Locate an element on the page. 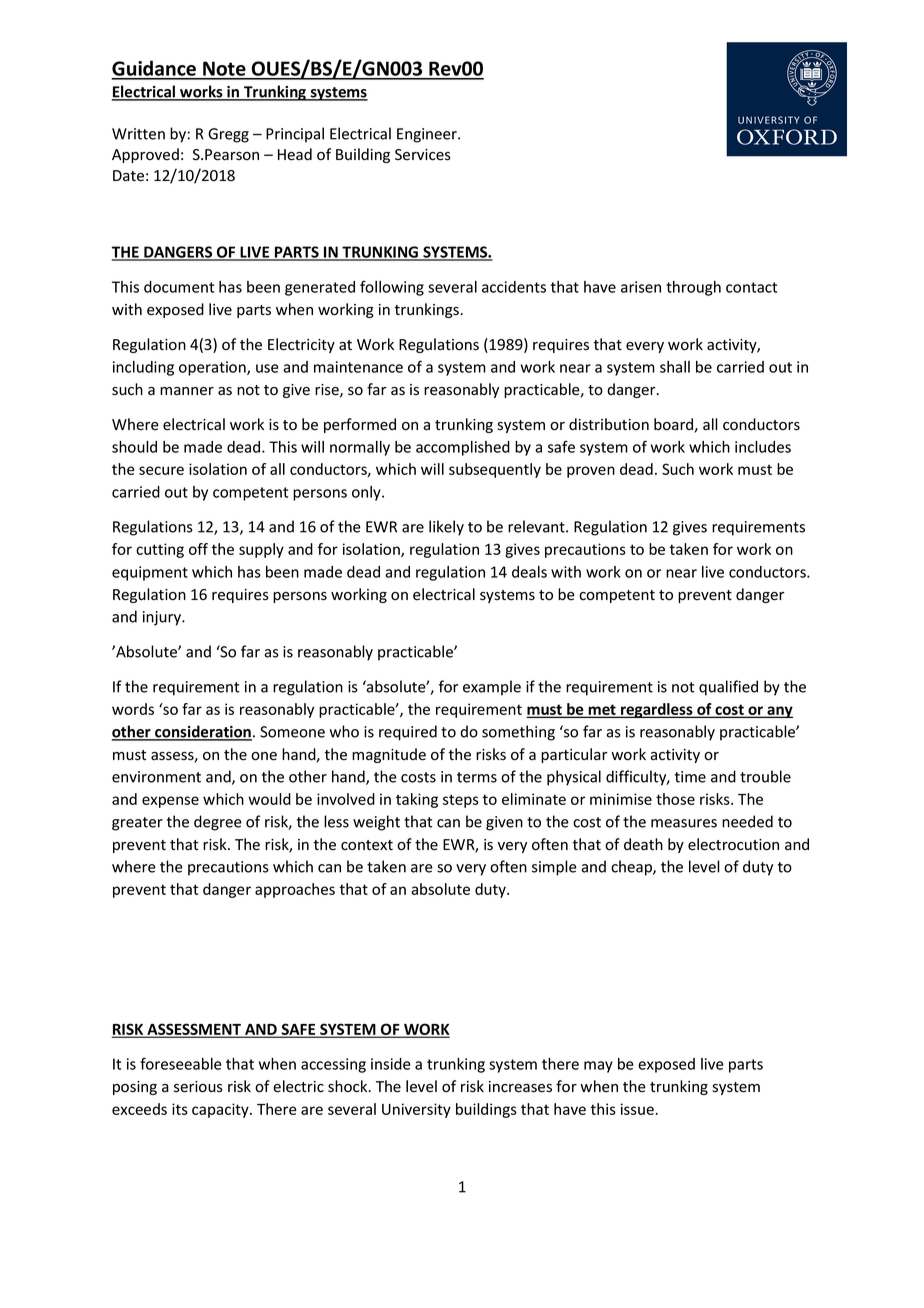  through is located at coordinates (693, 288).
